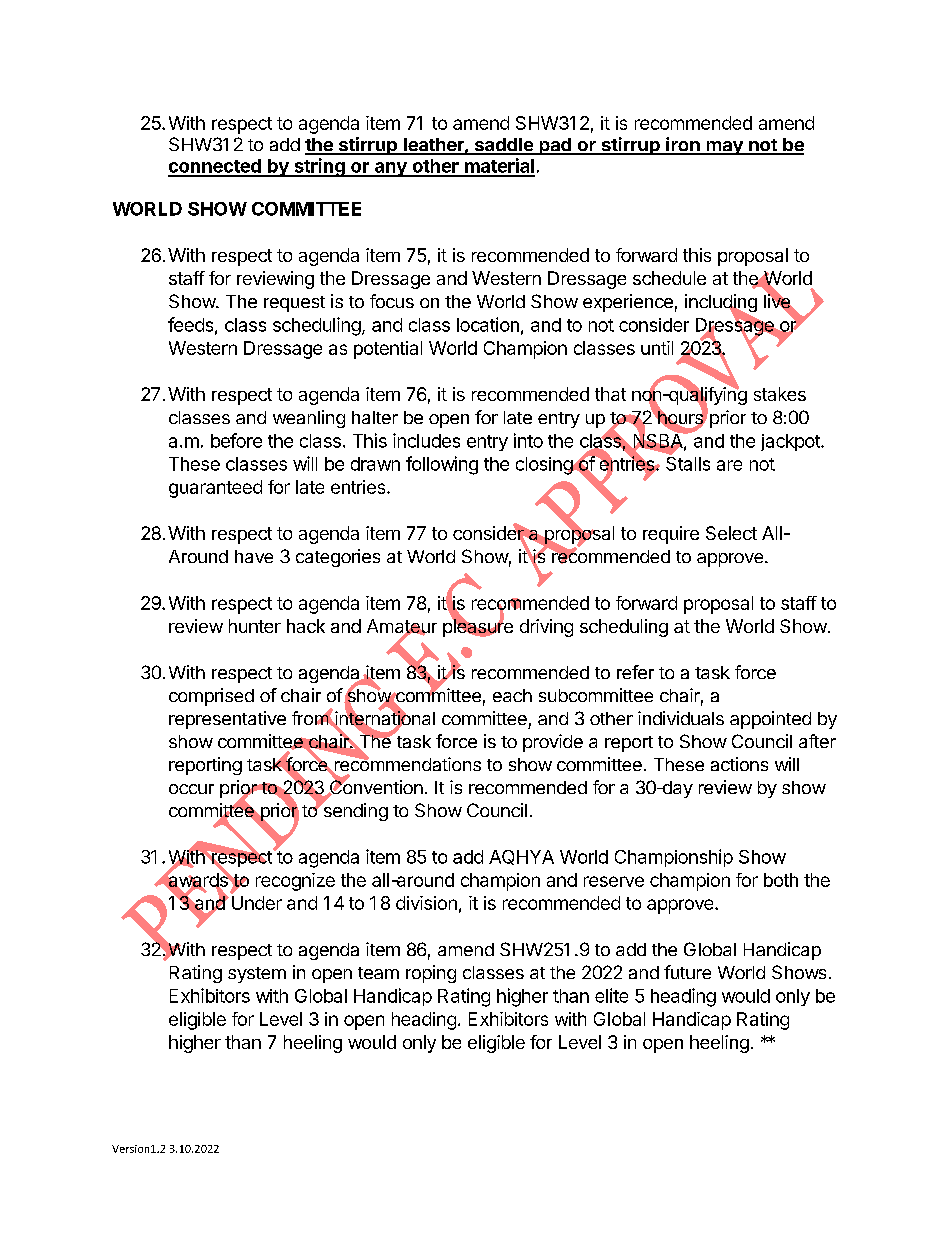  I want to click on string, so click(319, 167).
